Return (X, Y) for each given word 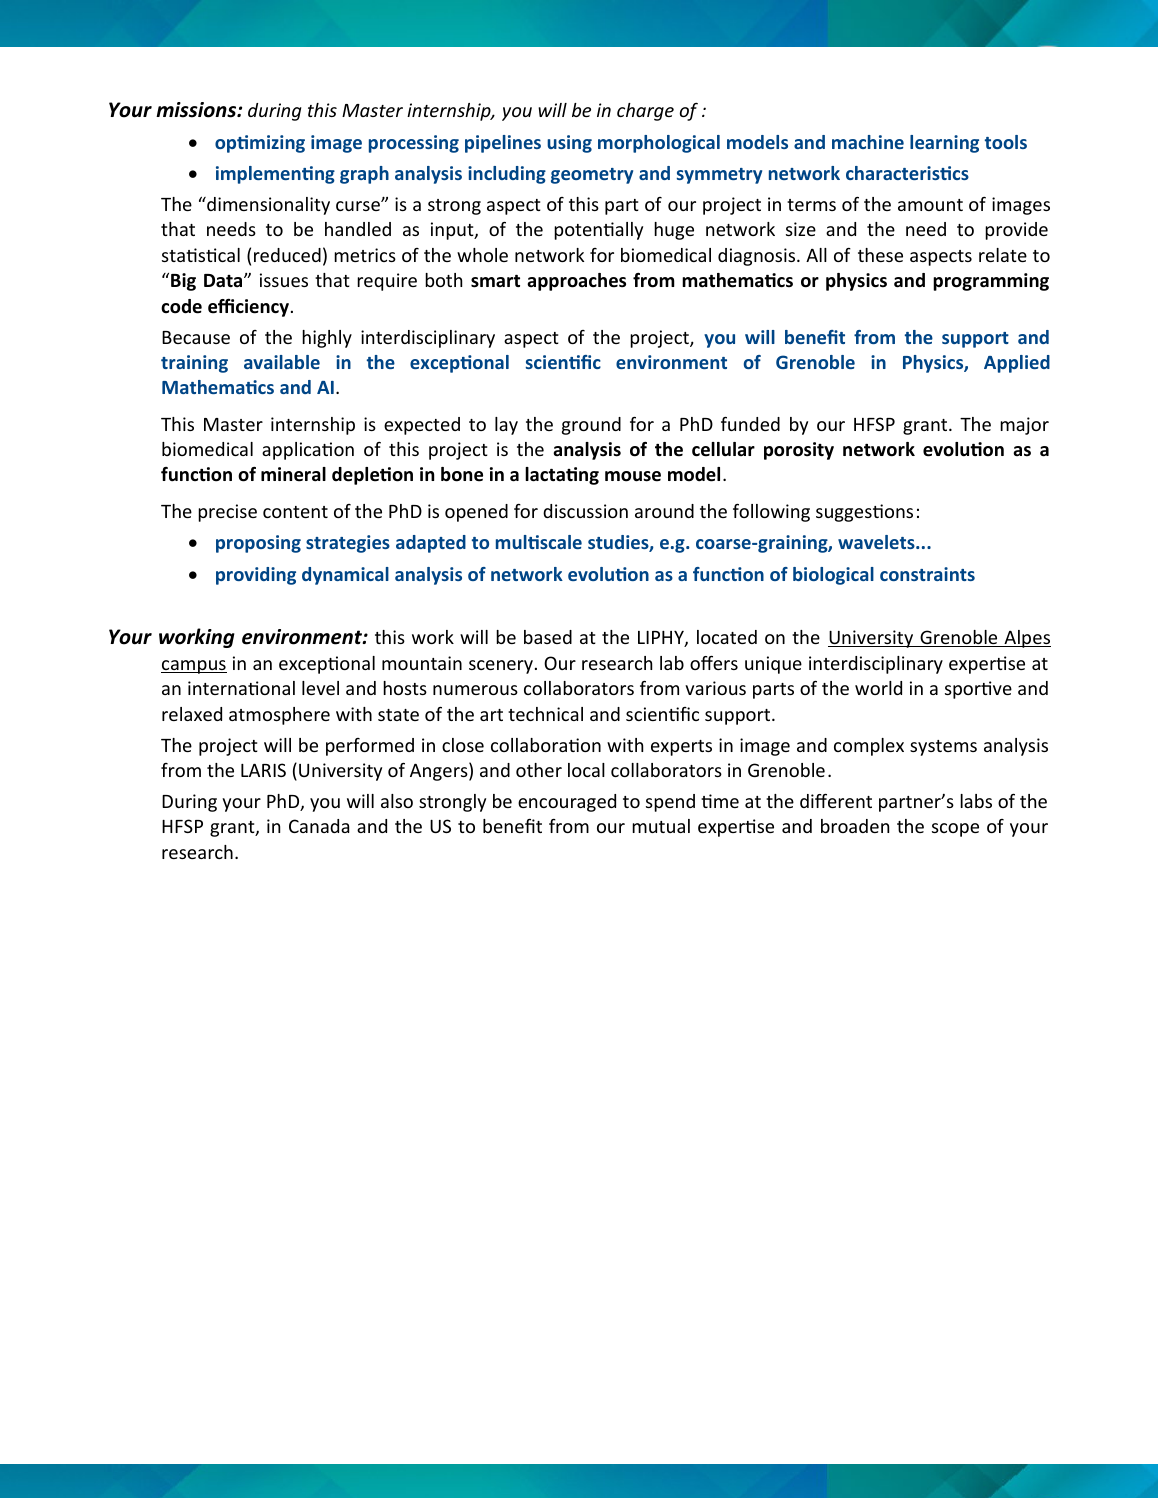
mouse (633, 476)
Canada (319, 826)
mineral (293, 474)
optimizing (260, 144)
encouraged (567, 803)
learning (944, 144)
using (569, 144)
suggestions (864, 513)
